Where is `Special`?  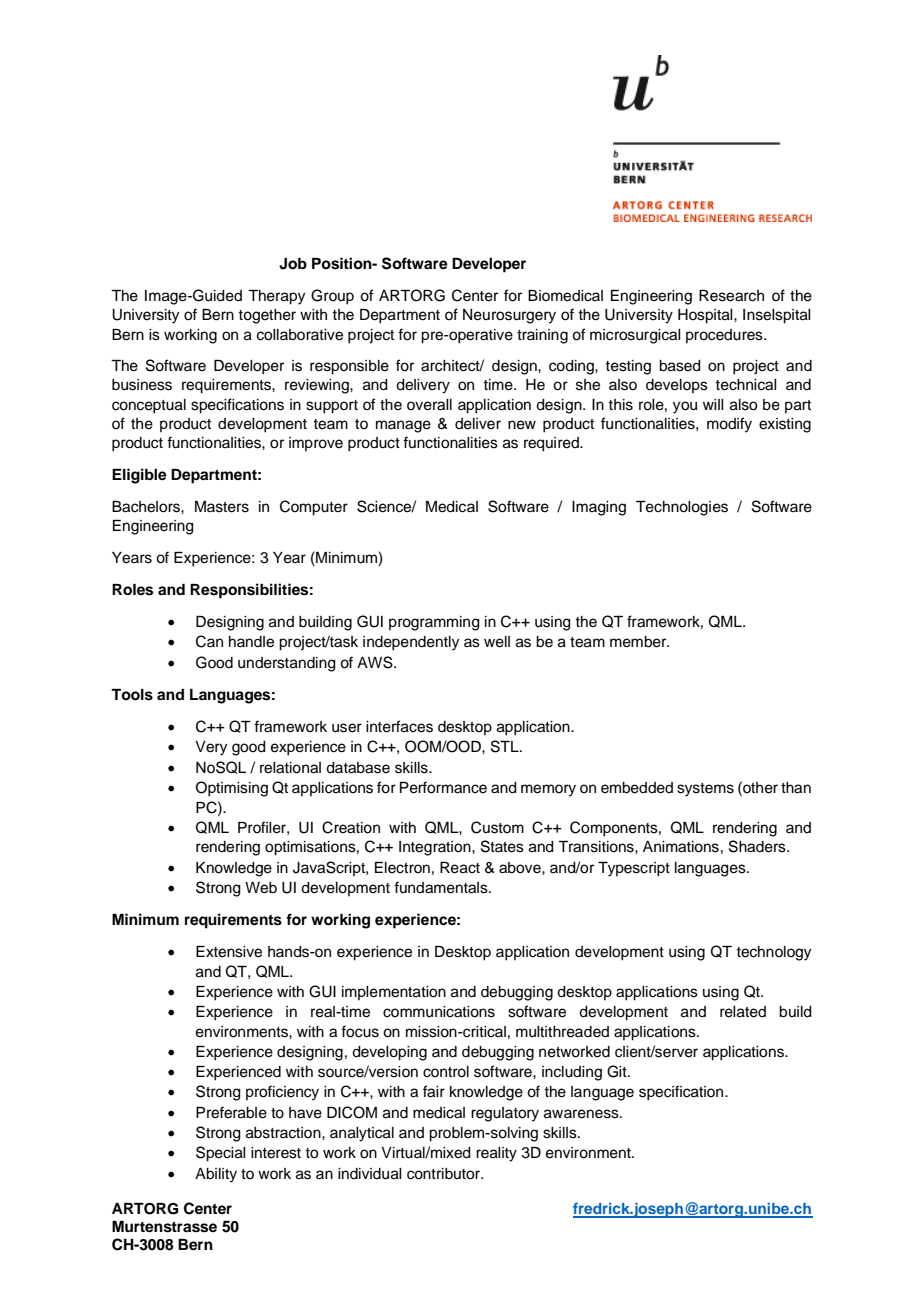 Special is located at coordinates (221, 1154).
